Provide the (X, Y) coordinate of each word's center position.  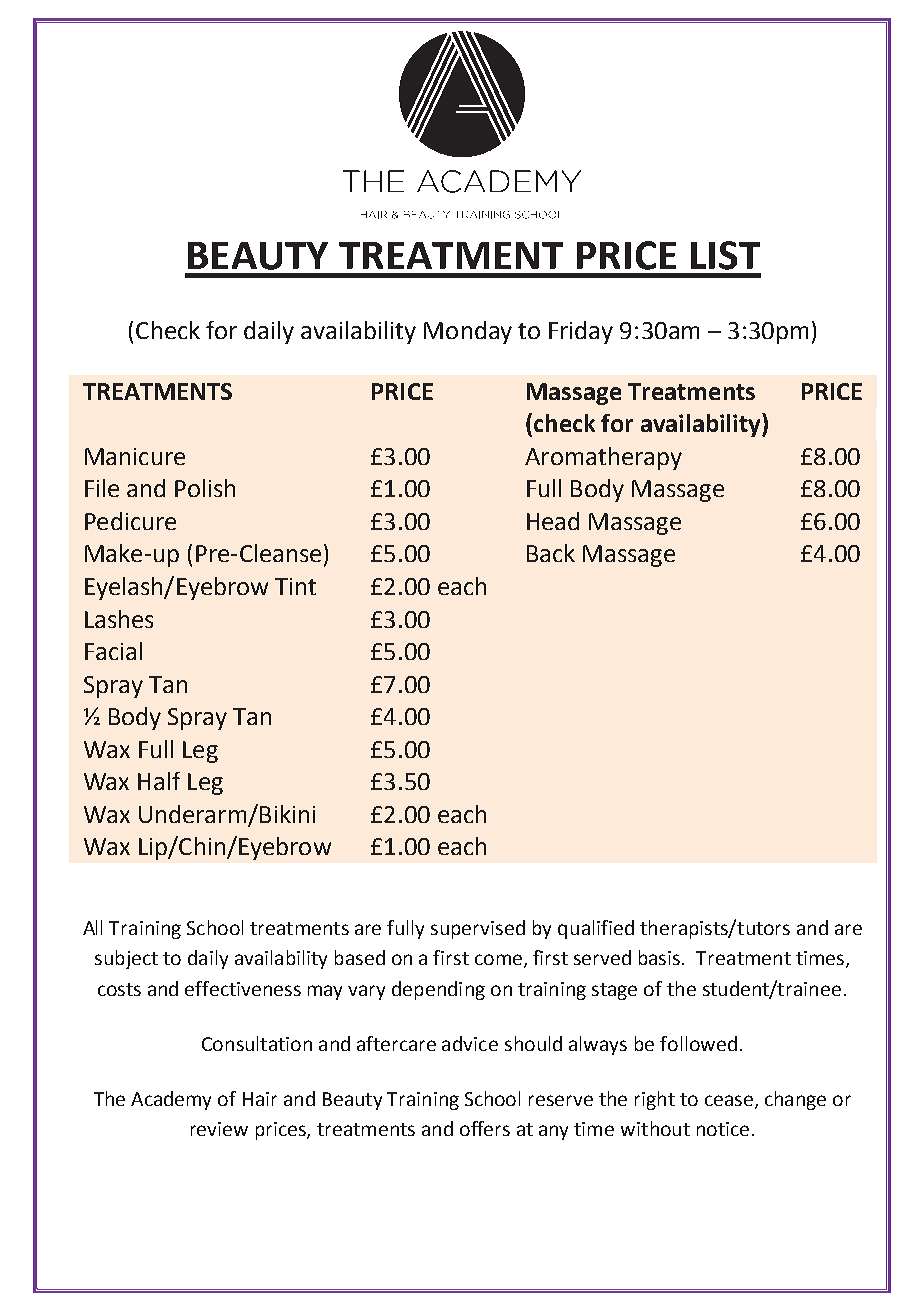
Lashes (119, 619)
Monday (468, 332)
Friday (581, 332)
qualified (596, 929)
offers (485, 1128)
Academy (171, 1100)
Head (553, 521)
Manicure (135, 456)
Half (159, 781)
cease (729, 1100)
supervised (478, 929)
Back (551, 553)
